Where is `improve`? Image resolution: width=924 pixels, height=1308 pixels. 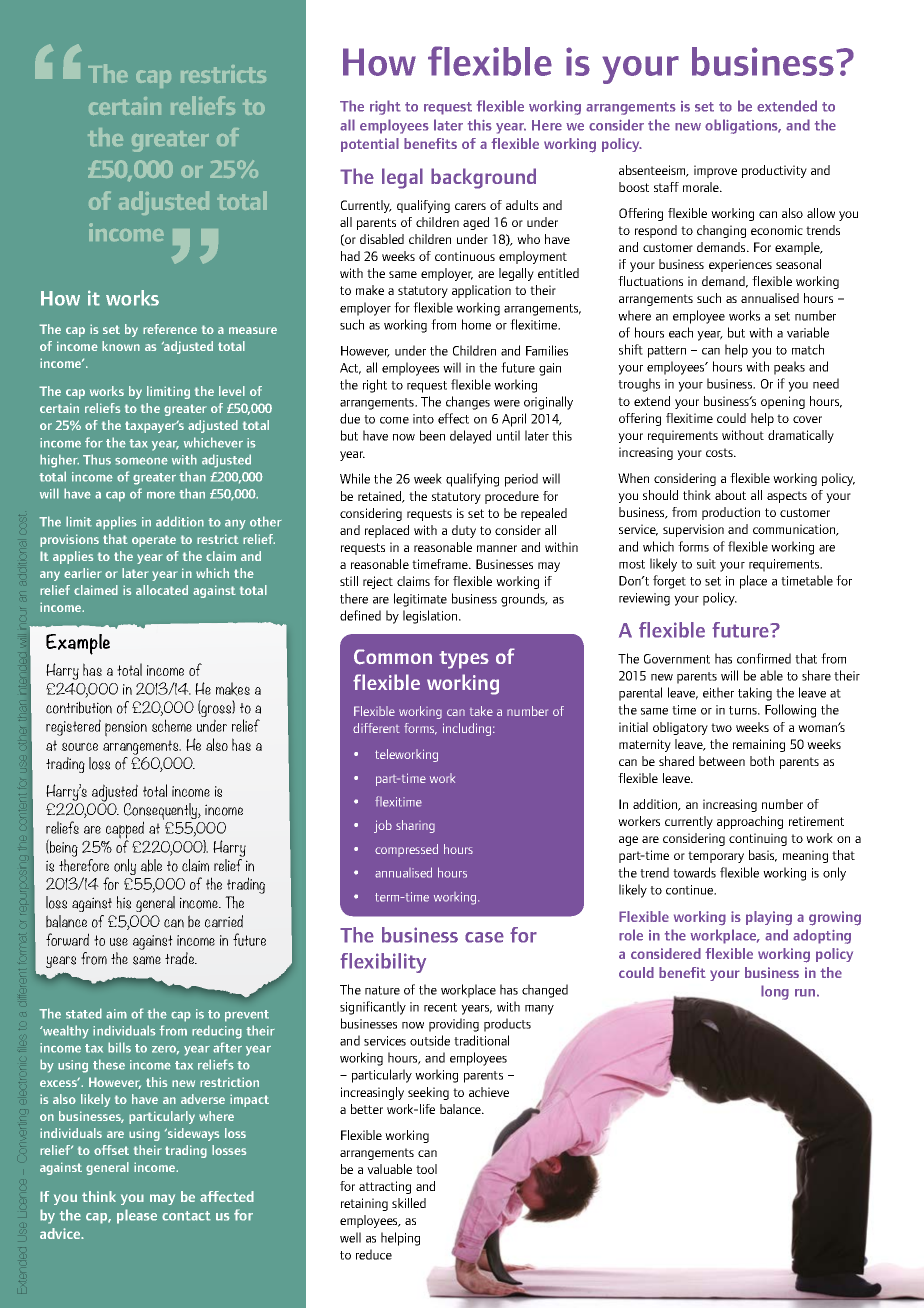
improve is located at coordinates (715, 171).
